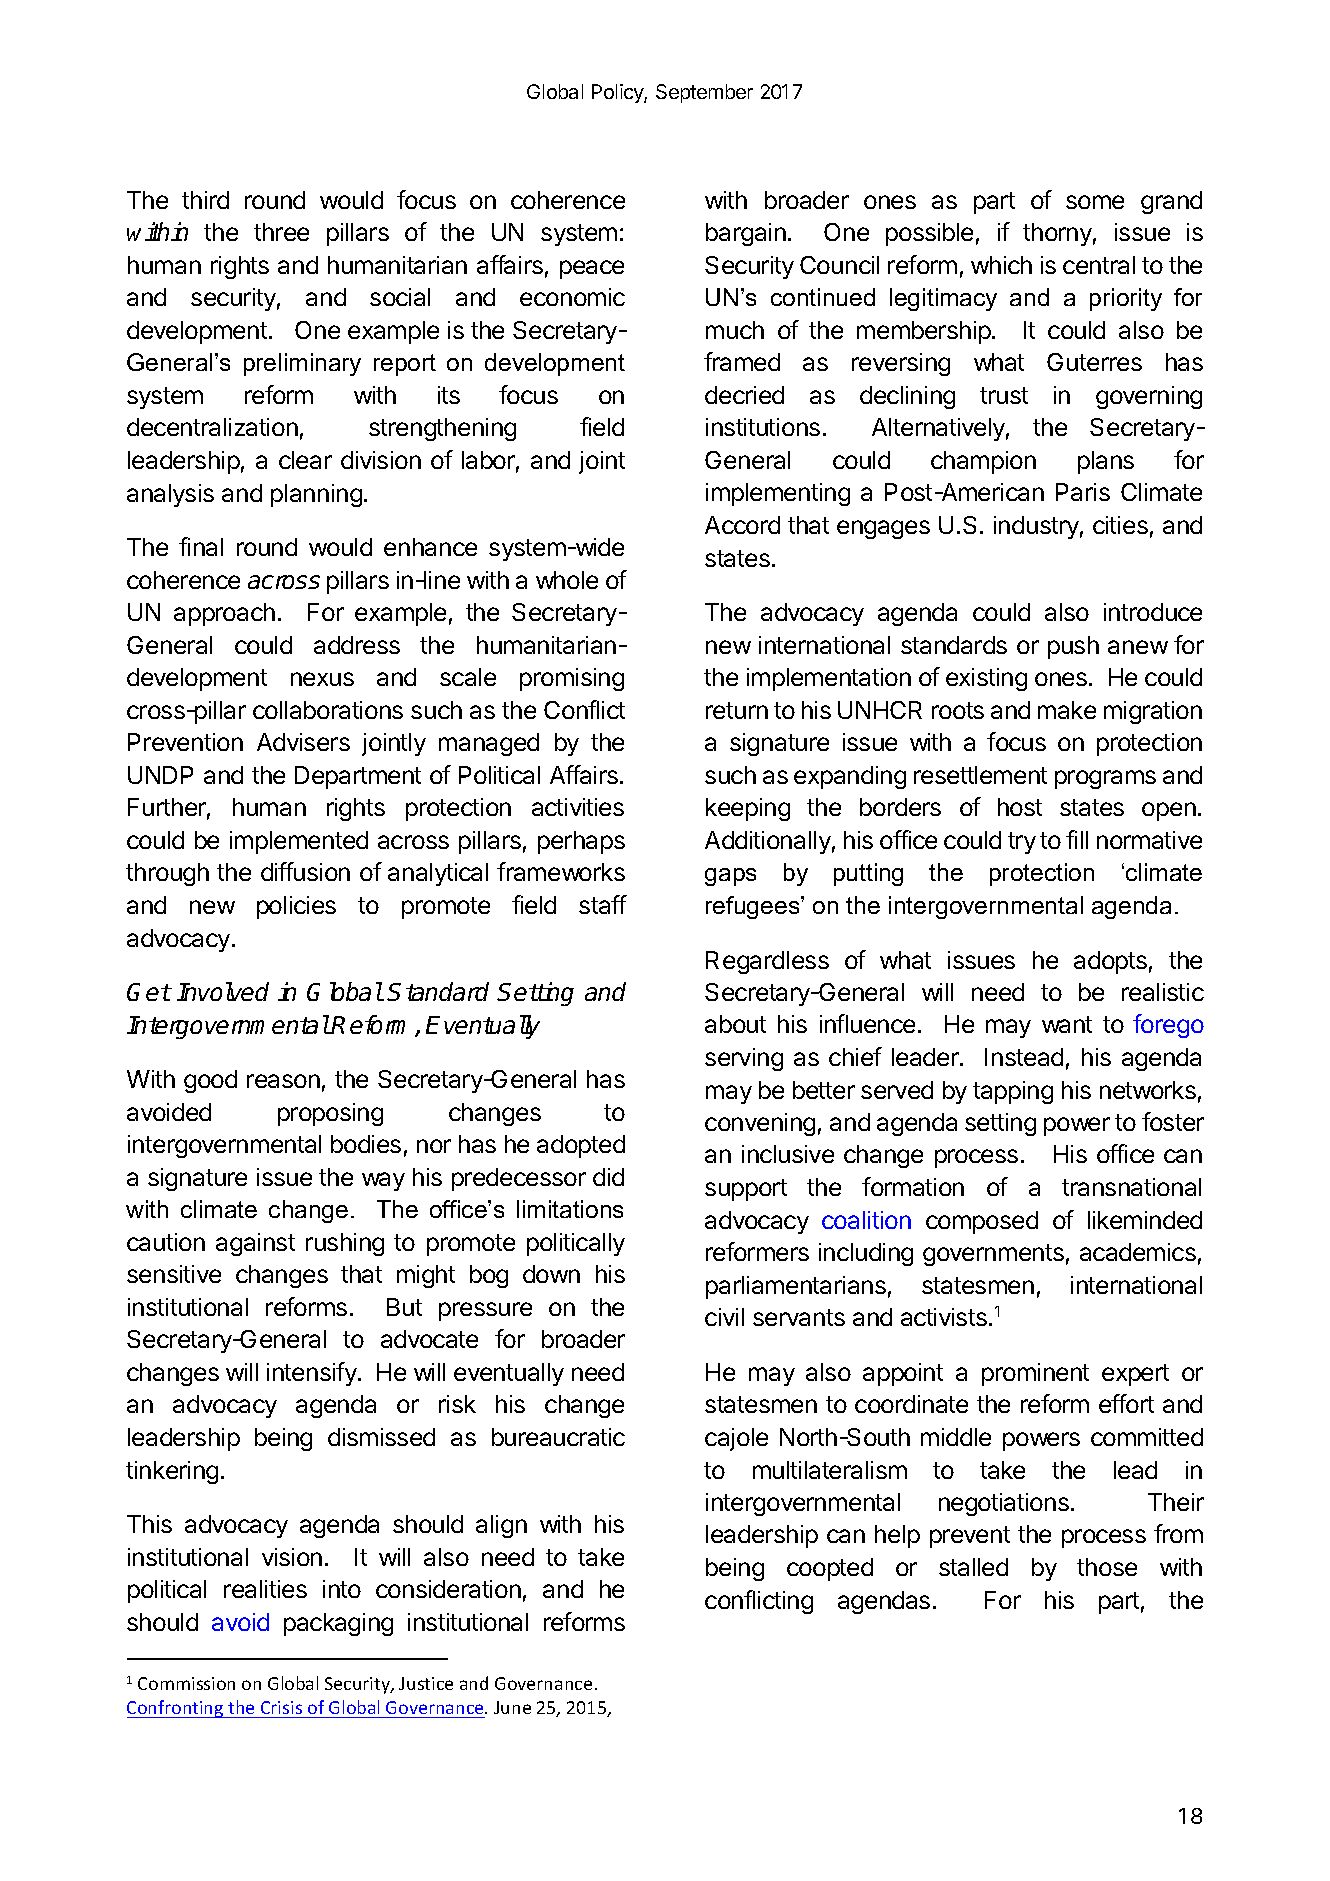 Image resolution: width=1330 pixels, height=1881 pixels. I want to click on civil, so click(724, 1317).
